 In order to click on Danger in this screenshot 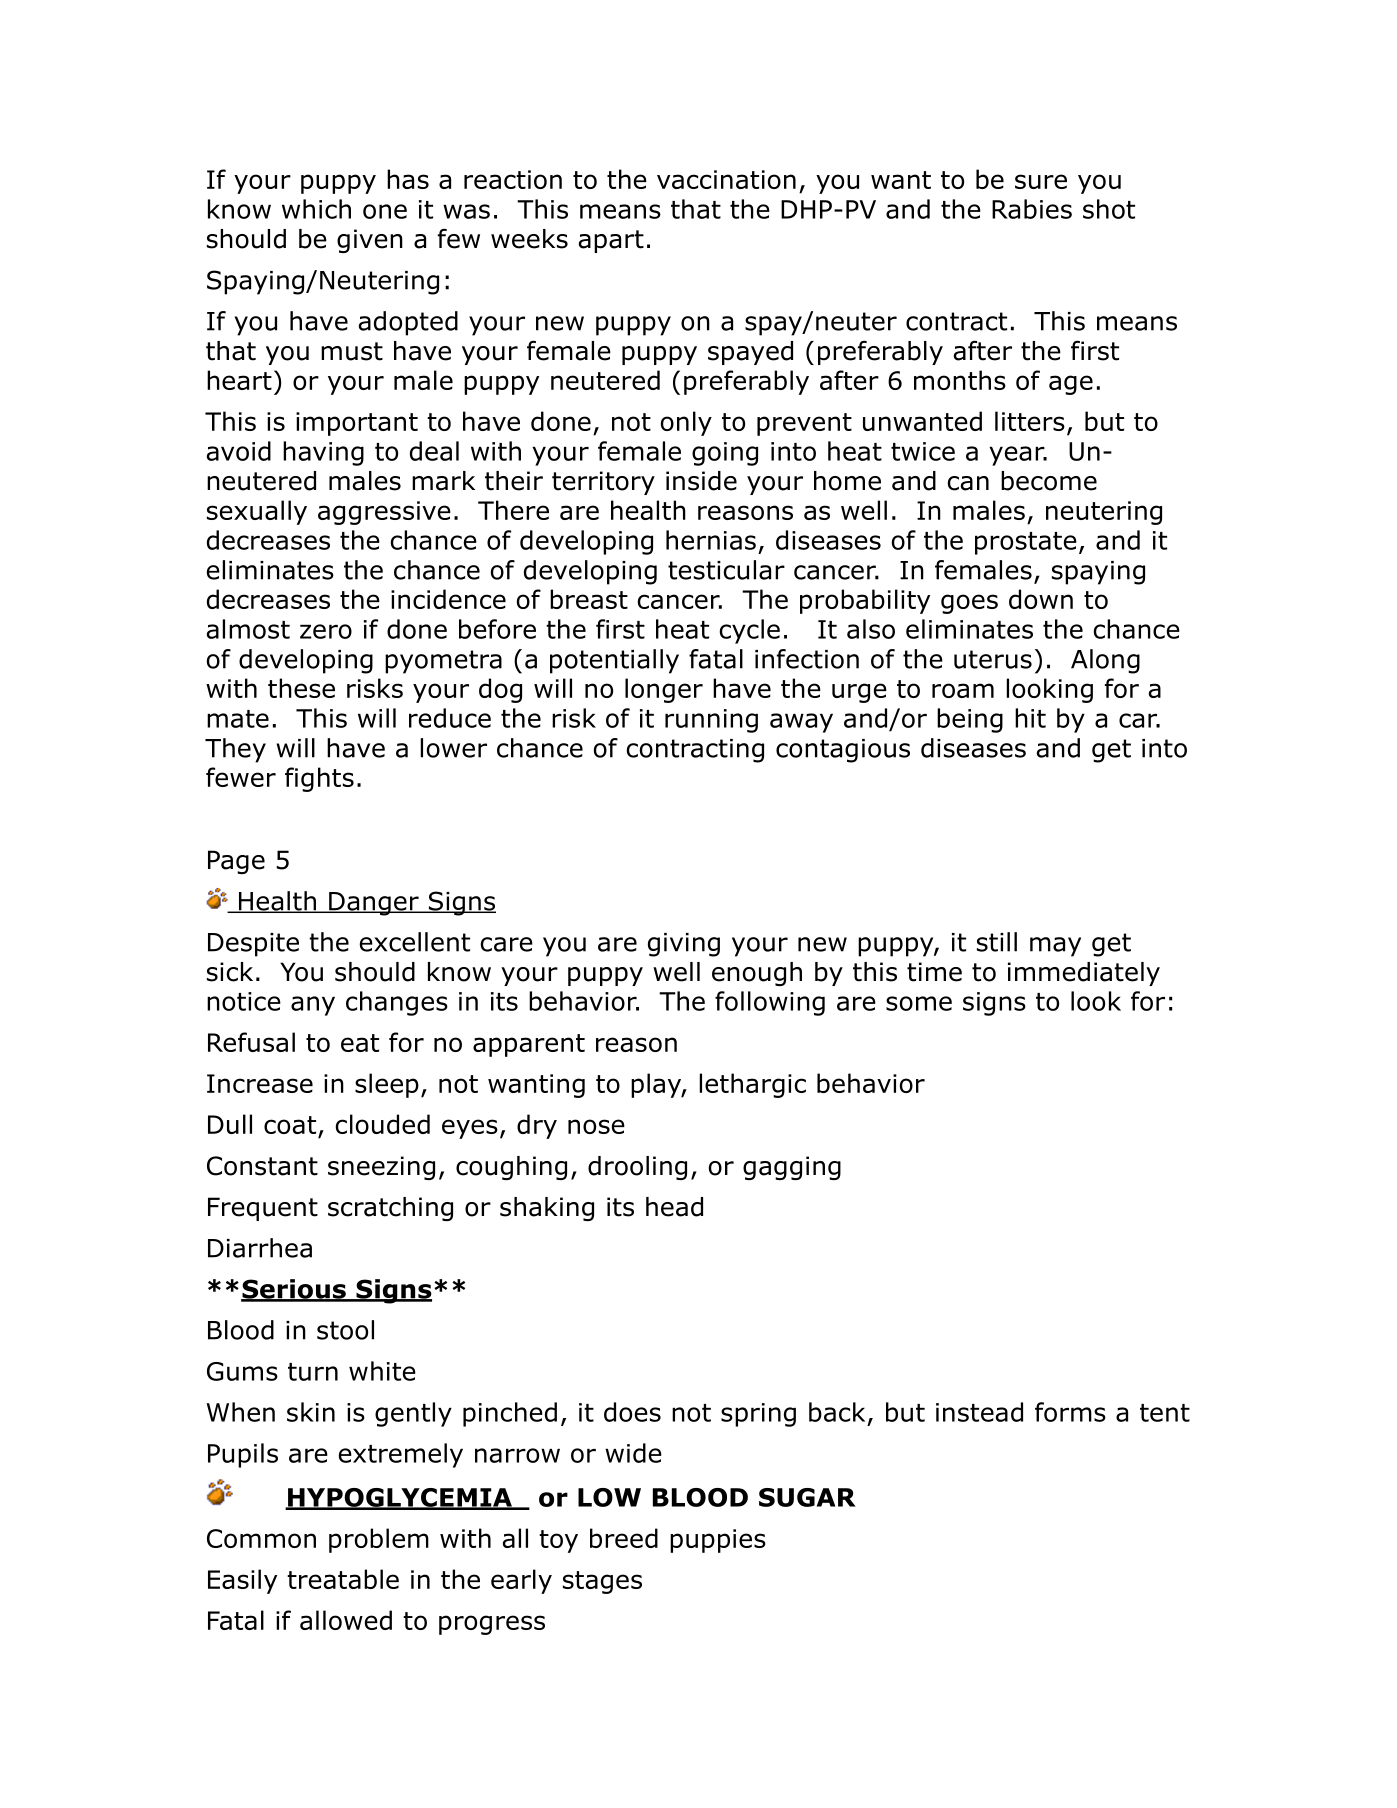, I will do `click(374, 904)`.
